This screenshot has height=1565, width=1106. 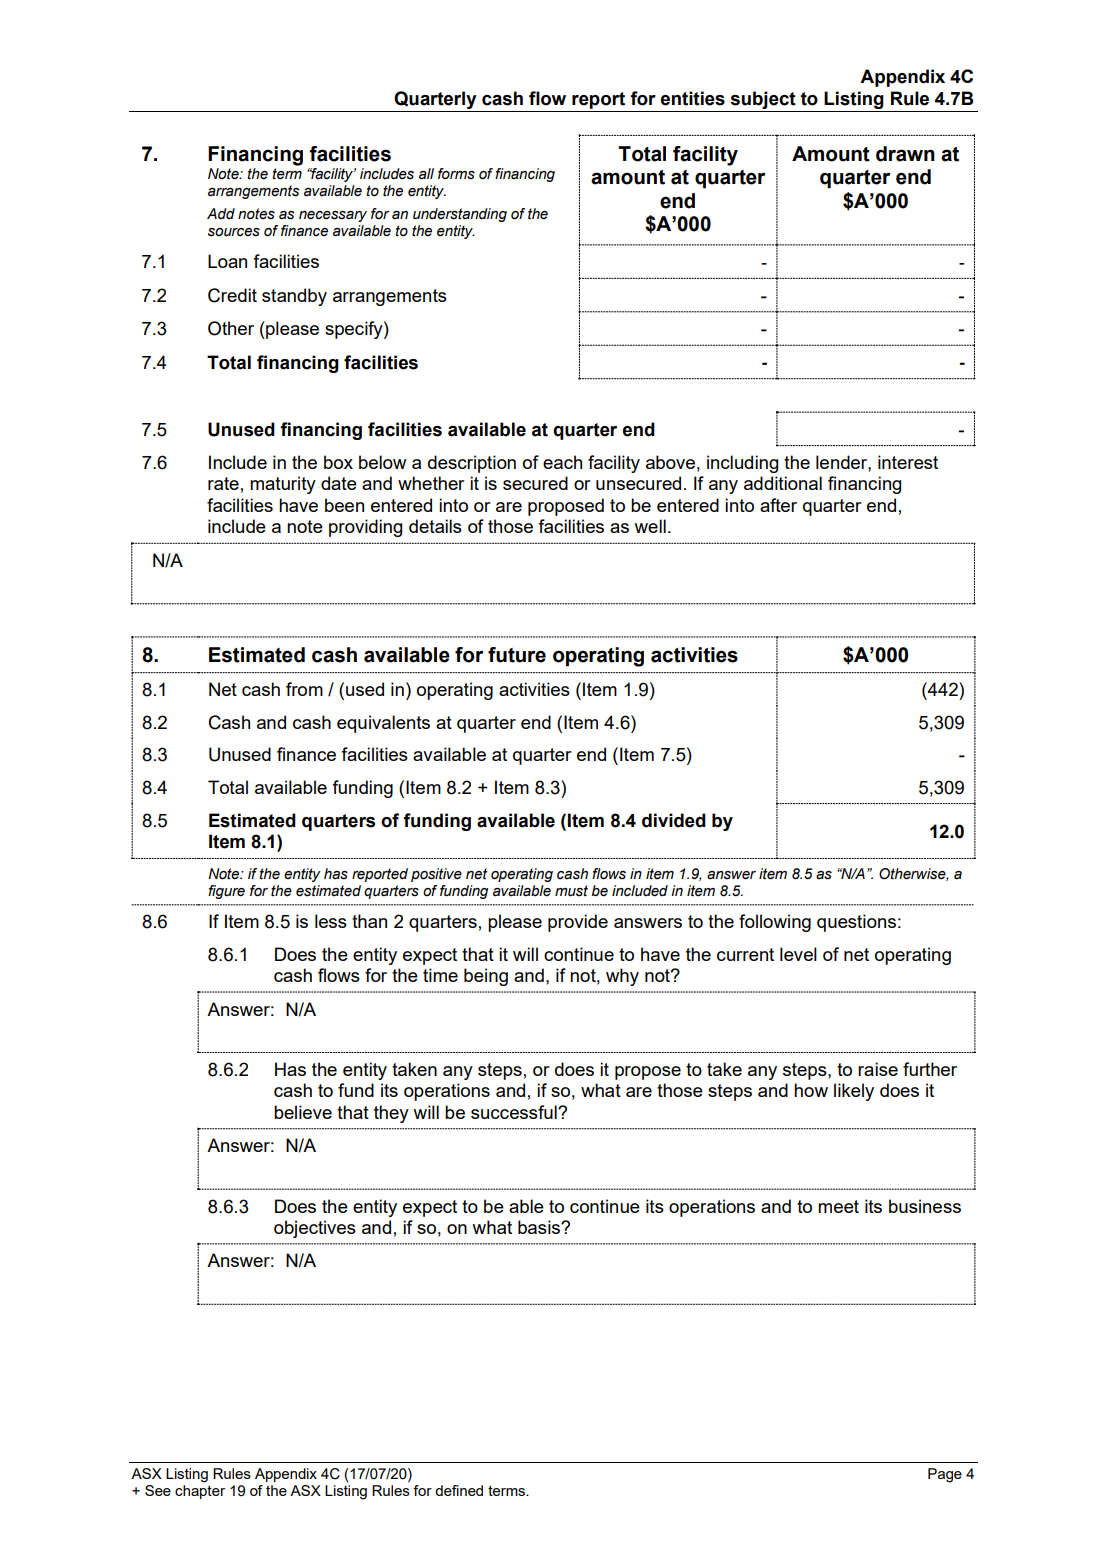 What do you see at coordinates (486, 977) in the screenshot?
I see `being` at bounding box center [486, 977].
